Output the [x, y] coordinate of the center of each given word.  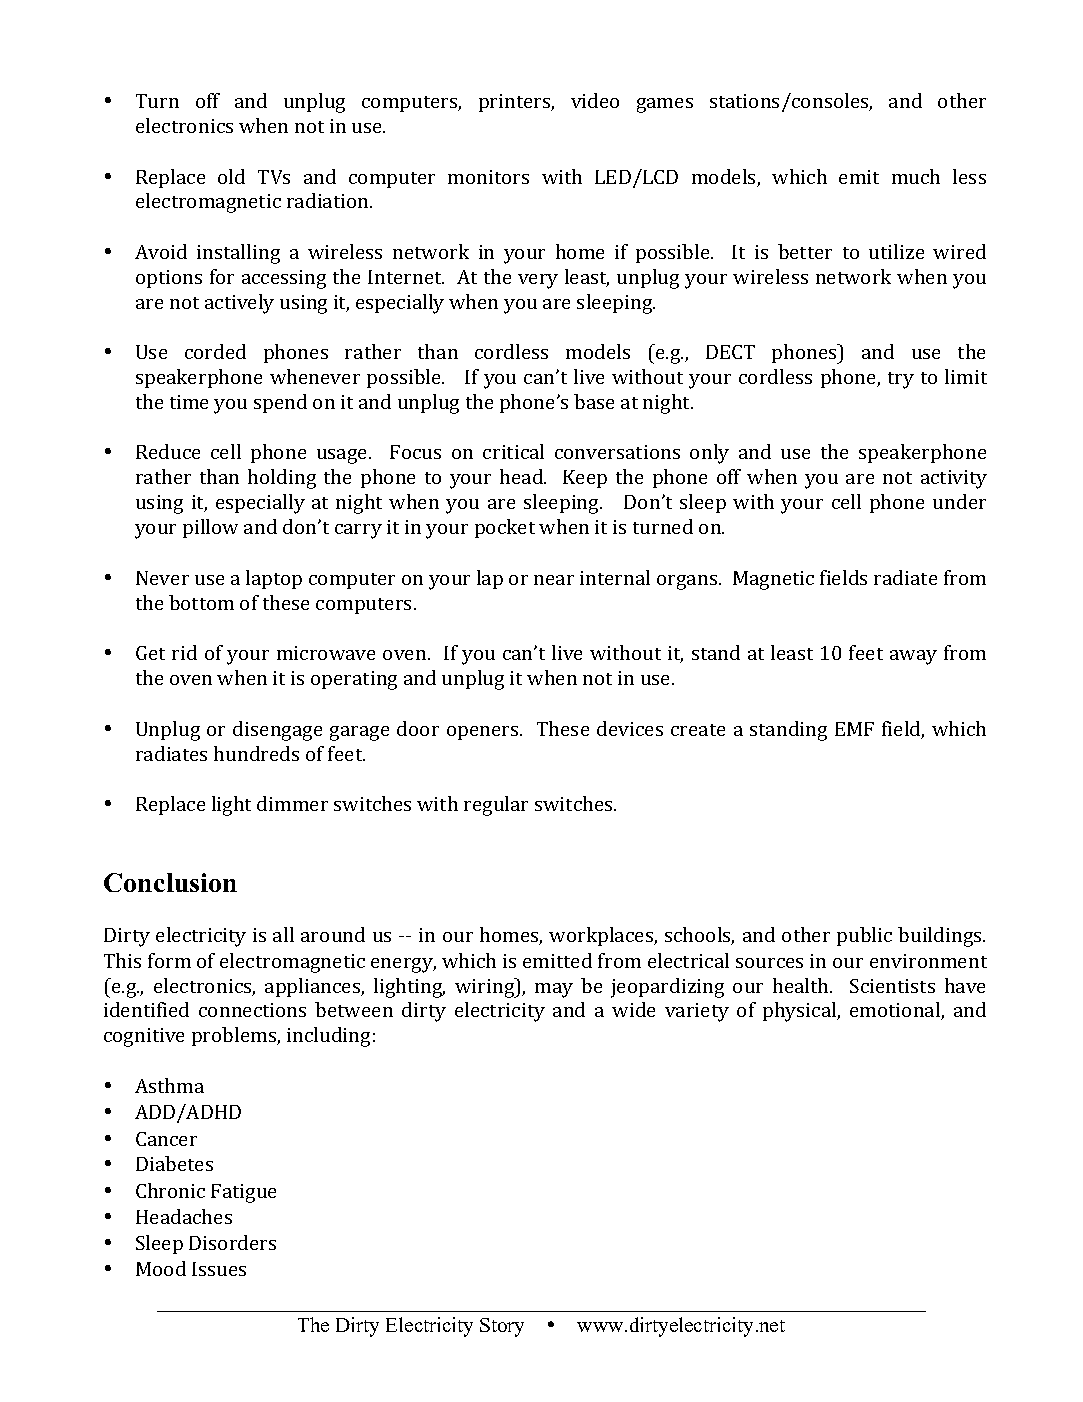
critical [513, 451]
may [554, 990]
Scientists [892, 986]
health [802, 985]
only [709, 454]
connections [252, 1010]
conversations [617, 452]
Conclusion [170, 882]
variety [697, 1012]
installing [238, 254]
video [595, 100]
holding [282, 479]
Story [502, 1327]
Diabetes [174, 1163]
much [916, 176]
